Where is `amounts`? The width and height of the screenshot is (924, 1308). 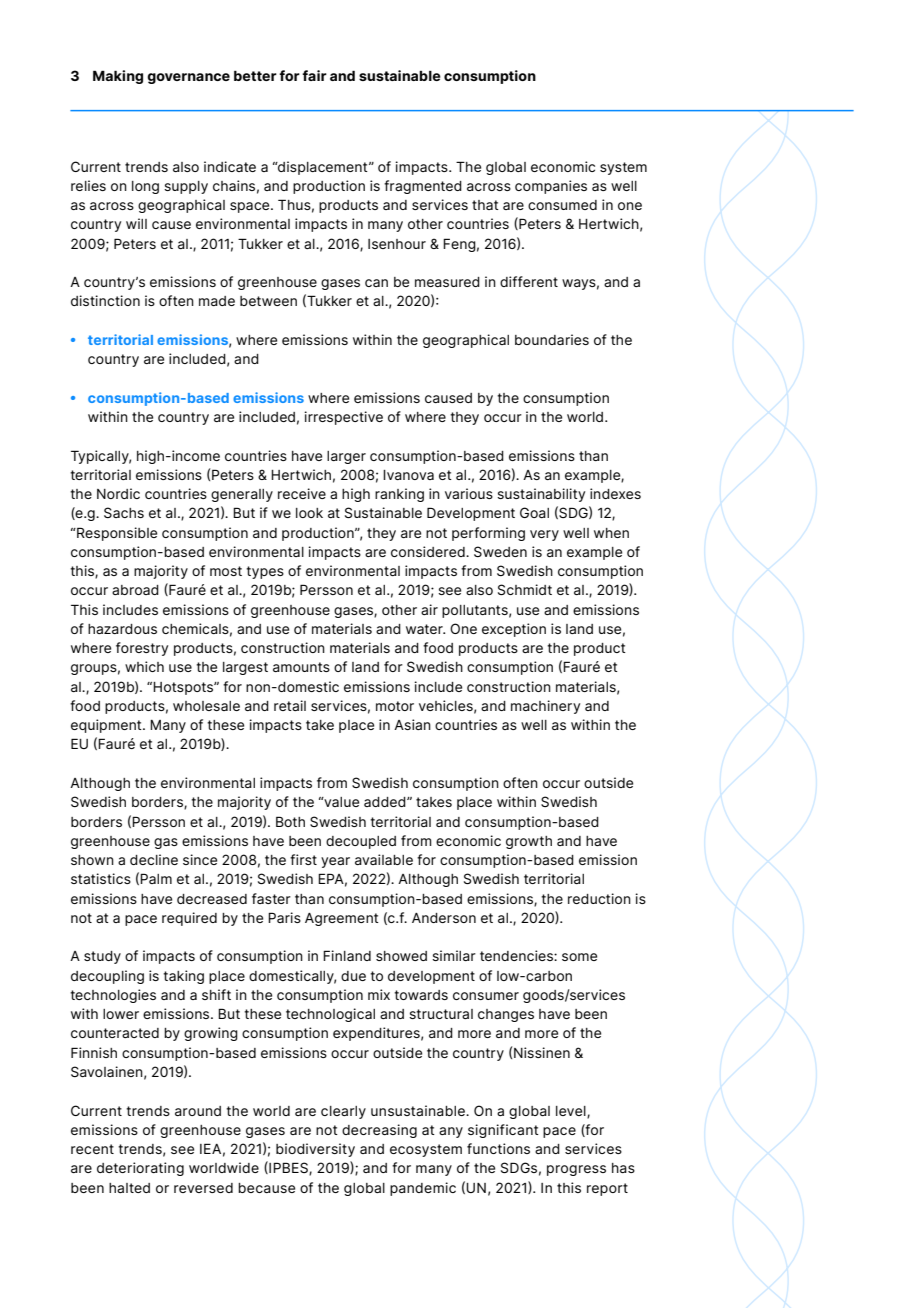 amounts is located at coordinates (301, 667).
